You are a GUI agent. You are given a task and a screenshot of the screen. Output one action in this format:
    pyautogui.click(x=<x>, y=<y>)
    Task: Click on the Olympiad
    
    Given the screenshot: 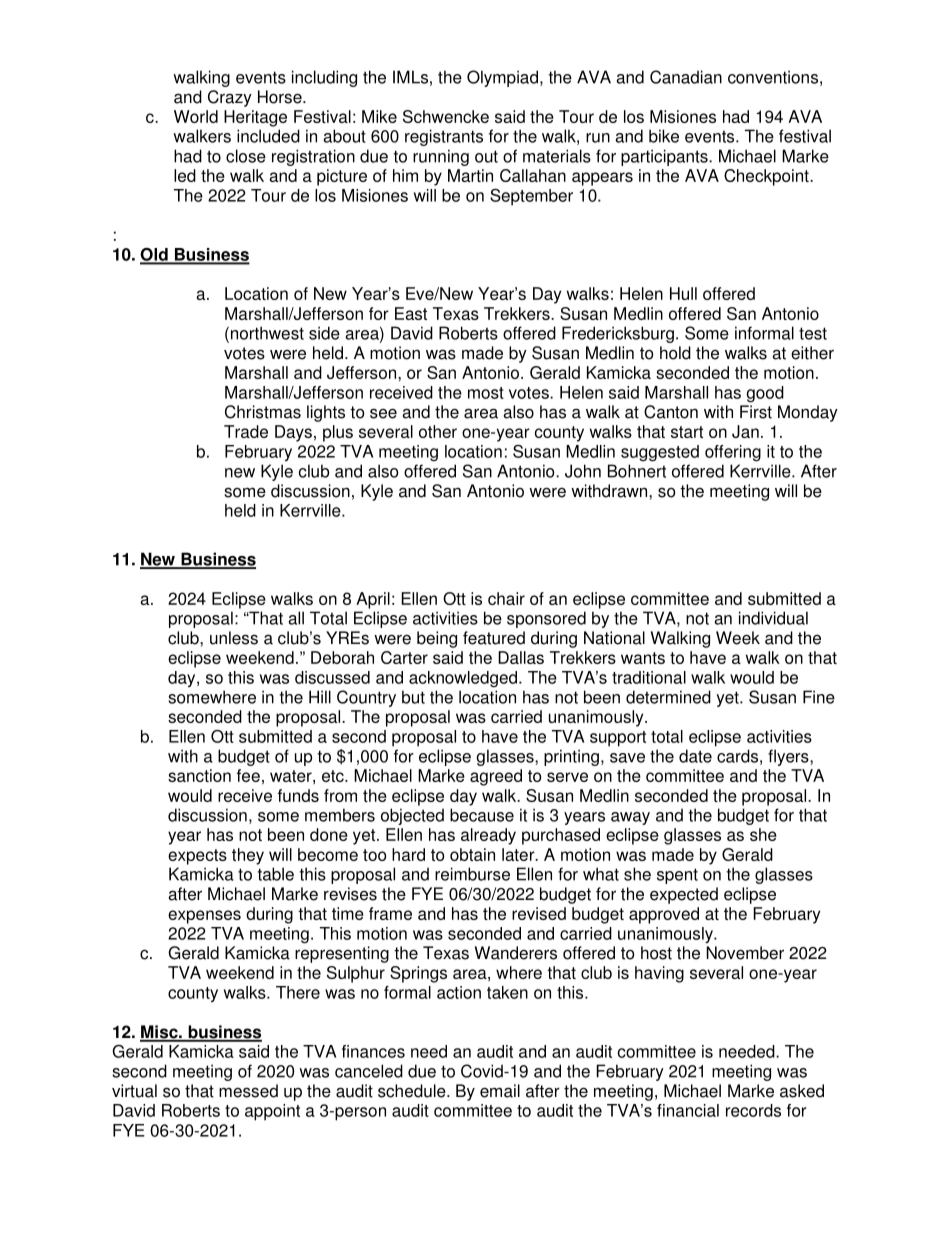 What is the action you would take?
    pyautogui.click(x=502, y=78)
